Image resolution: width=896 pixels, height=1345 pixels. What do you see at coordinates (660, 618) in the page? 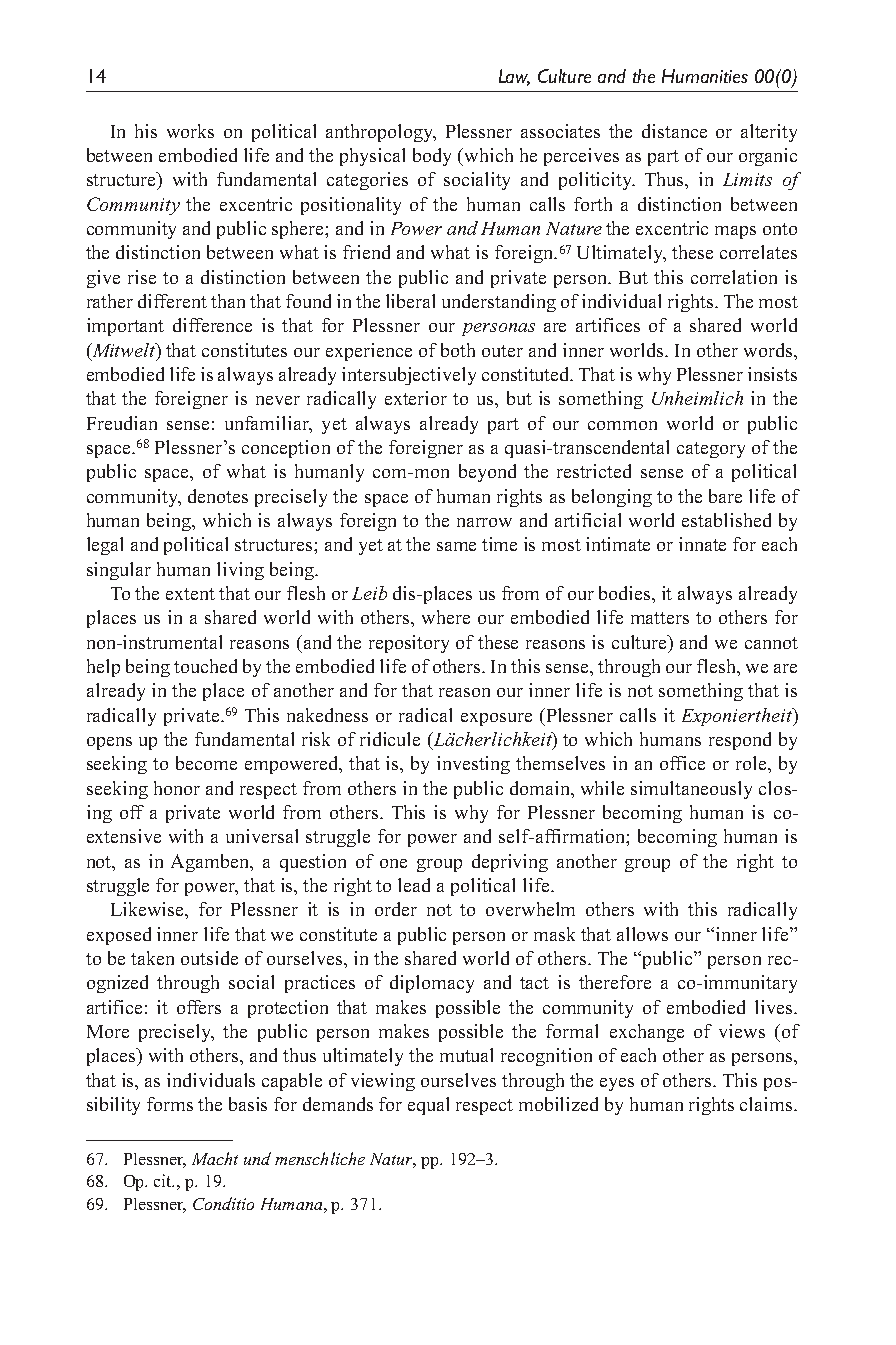
I see `matters` at bounding box center [660, 618].
